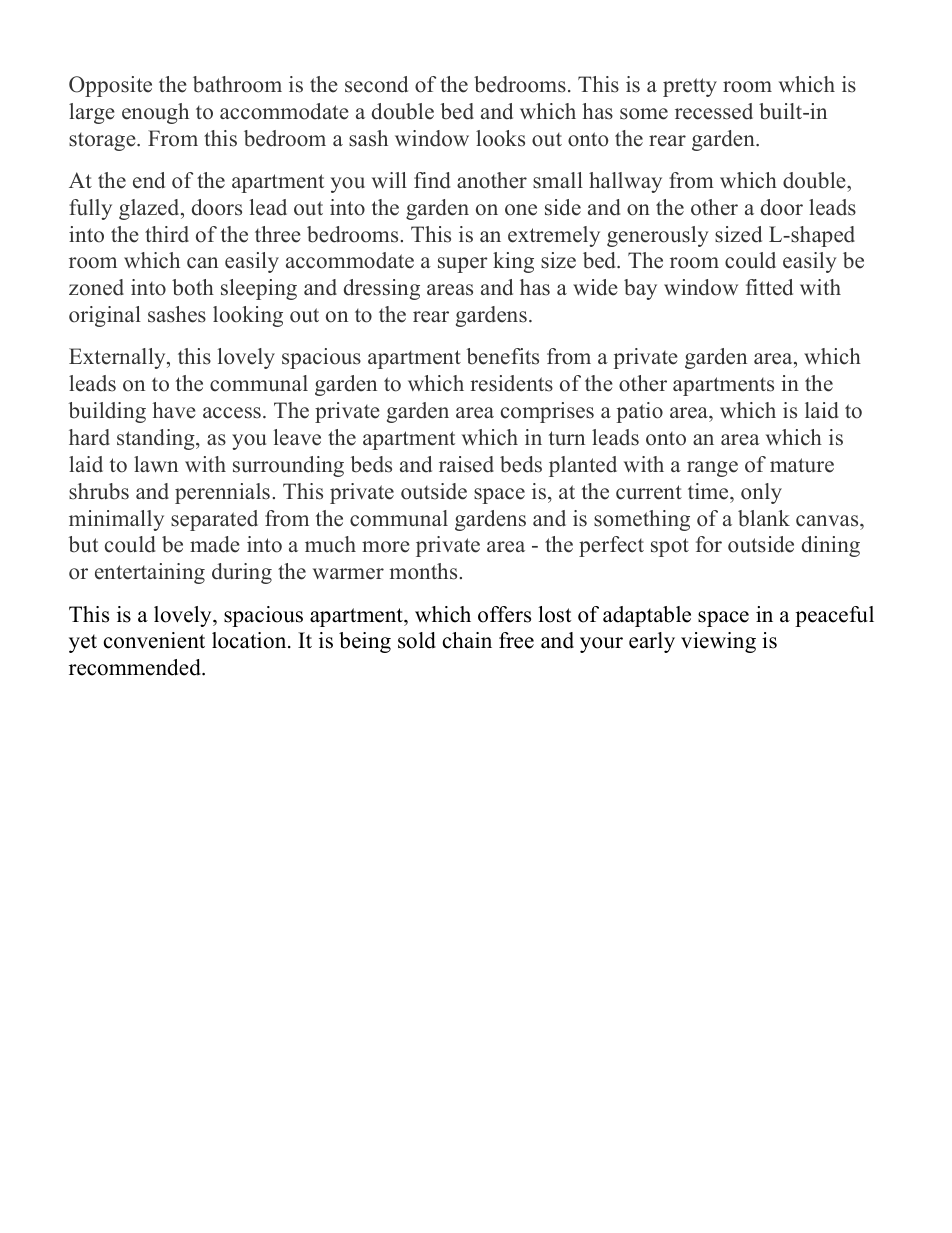 The image size is (952, 1233). What do you see at coordinates (714, 111) in the page?
I see `recessed` at bounding box center [714, 111].
